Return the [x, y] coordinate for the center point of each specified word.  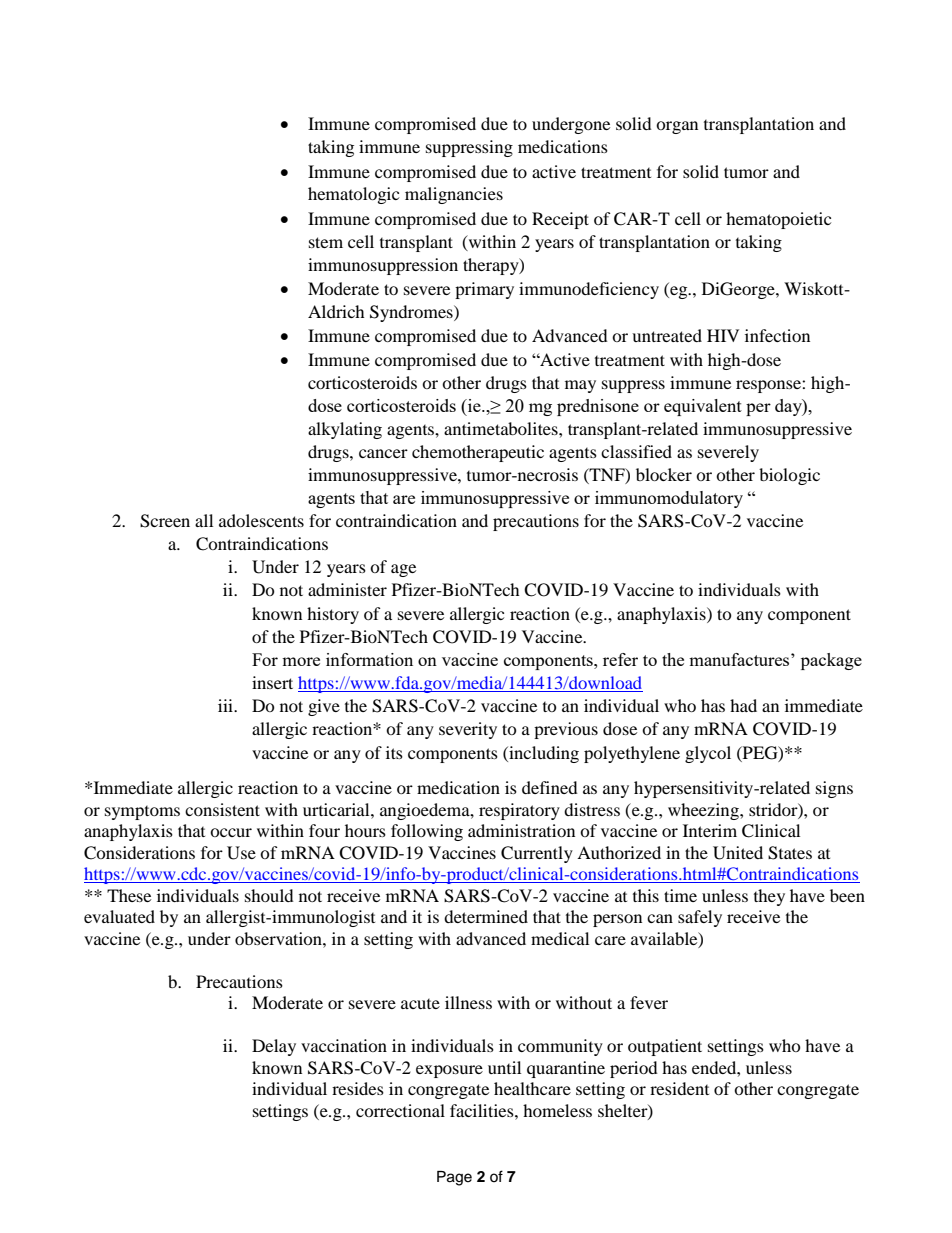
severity [468, 730]
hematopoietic [778, 220]
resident [679, 1088]
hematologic [353, 195]
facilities [483, 1110]
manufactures [740, 659]
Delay [274, 1047]
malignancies [454, 195]
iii [227, 705]
